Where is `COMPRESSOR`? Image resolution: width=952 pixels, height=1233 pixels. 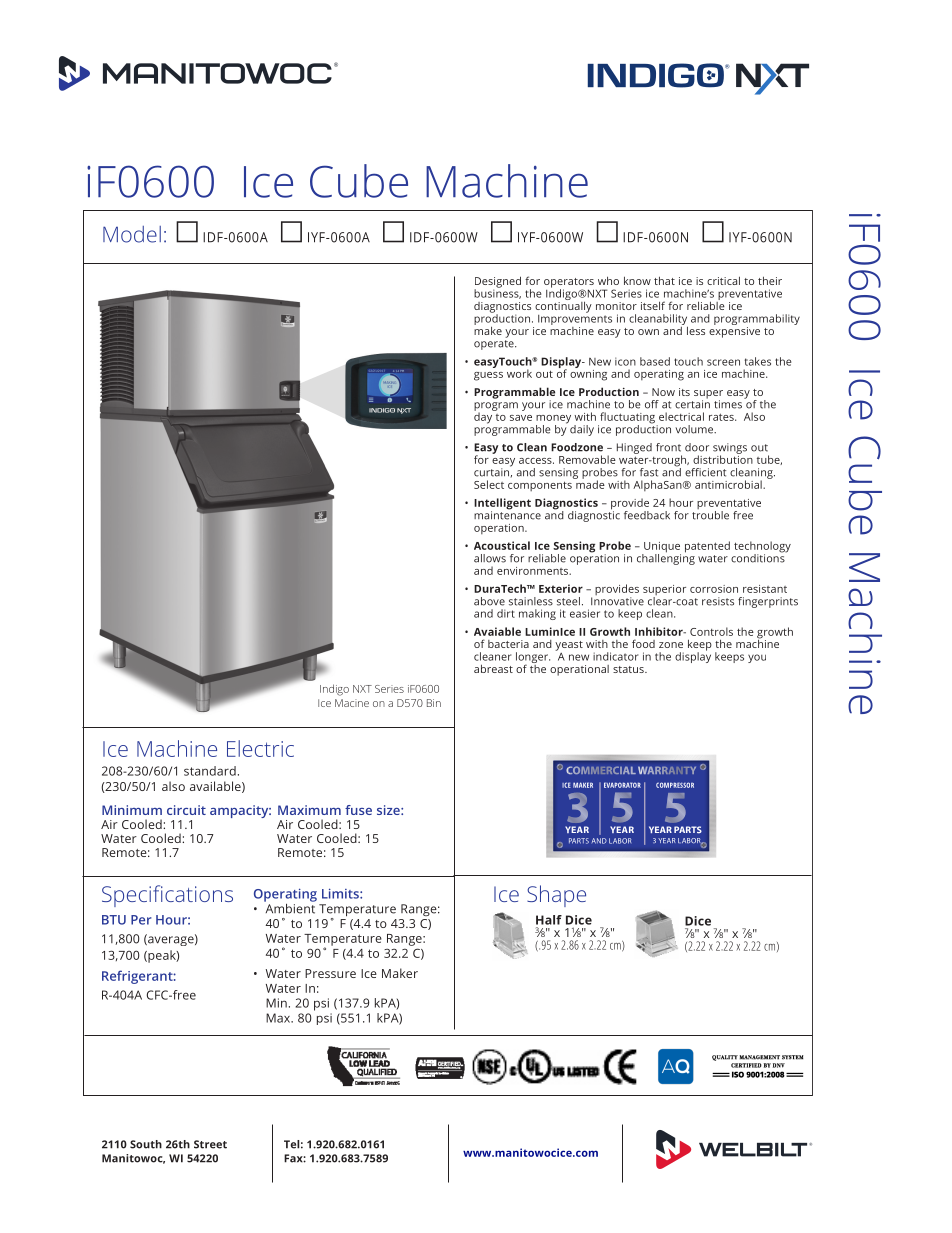 COMPRESSOR is located at coordinates (675, 785).
